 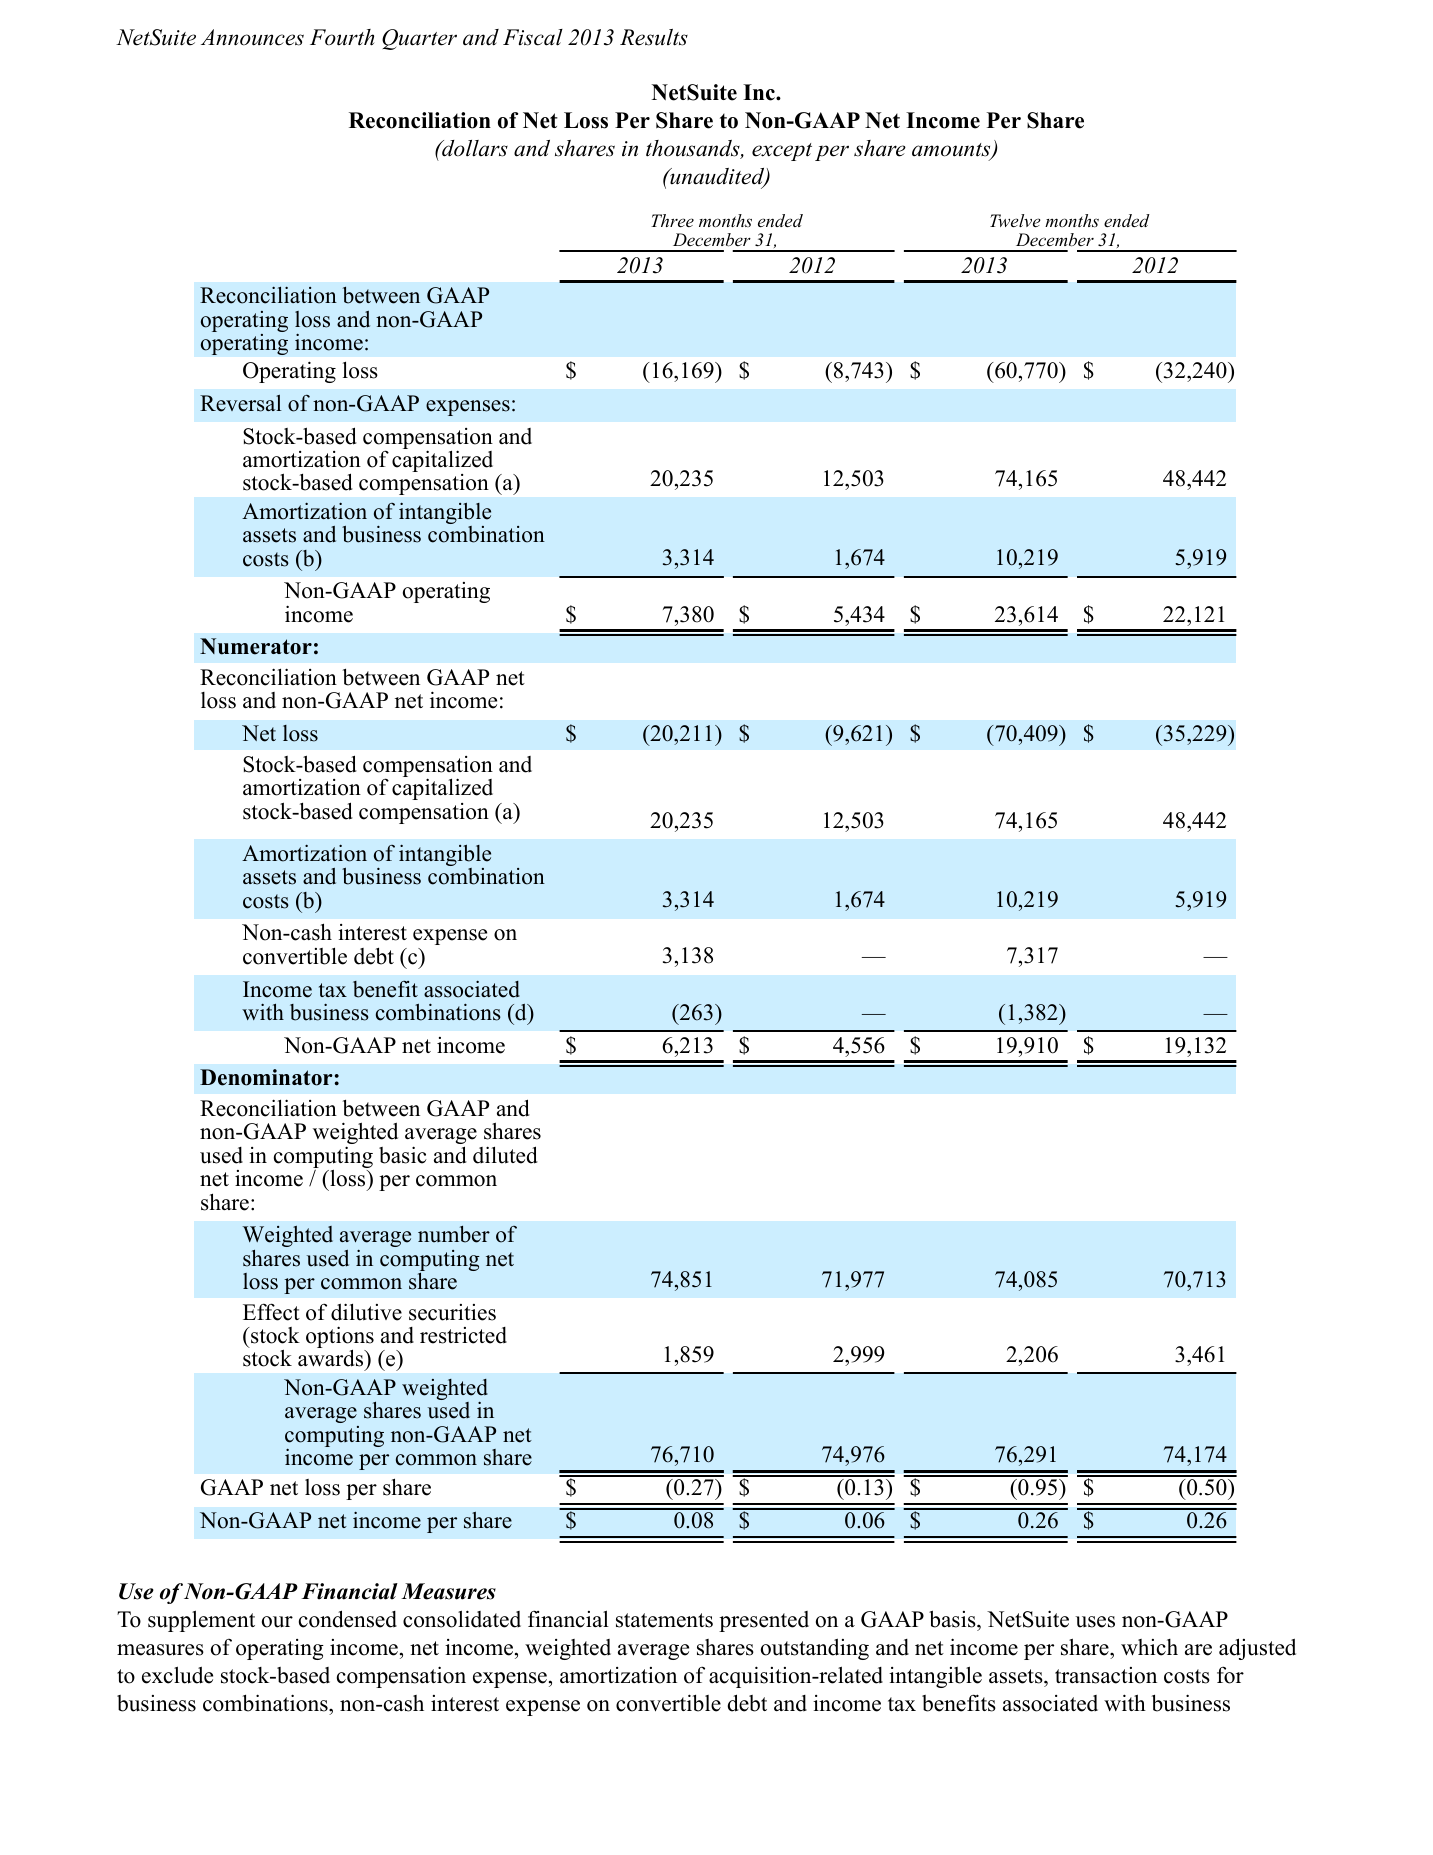 I want to click on except, so click(x=782, y=152).
